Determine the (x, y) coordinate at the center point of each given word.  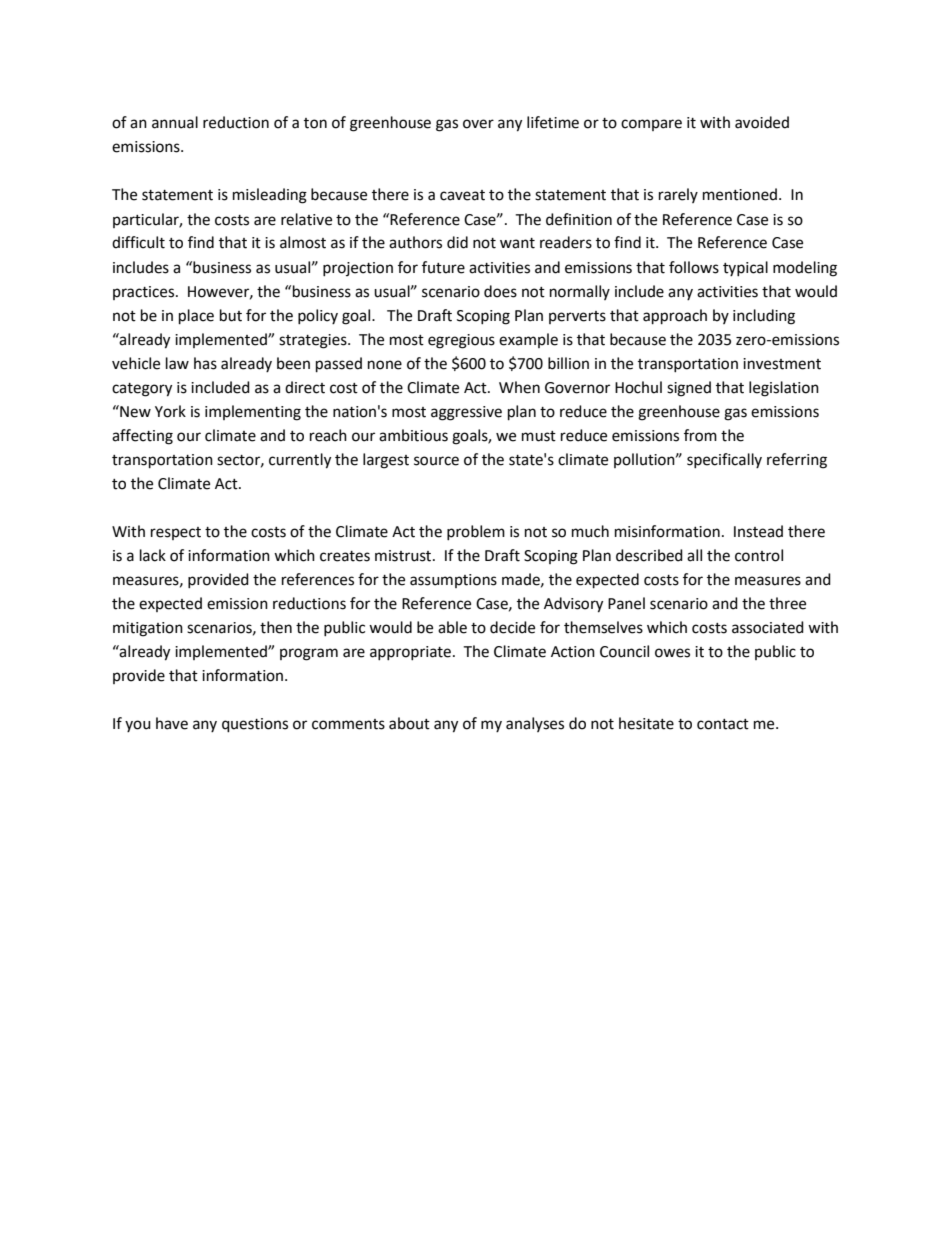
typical (745, 268)
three (787, 603)
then (276, 627)
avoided (762, 122)
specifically (724, 460)
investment (782, 364)
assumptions (453, 581)
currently (300, 461)
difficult (138, 242)
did (457, 242)
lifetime (553, 122)
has (205, 363)
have (172, 723)
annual (175, 122)
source (436, 461)
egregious (461, 341)
